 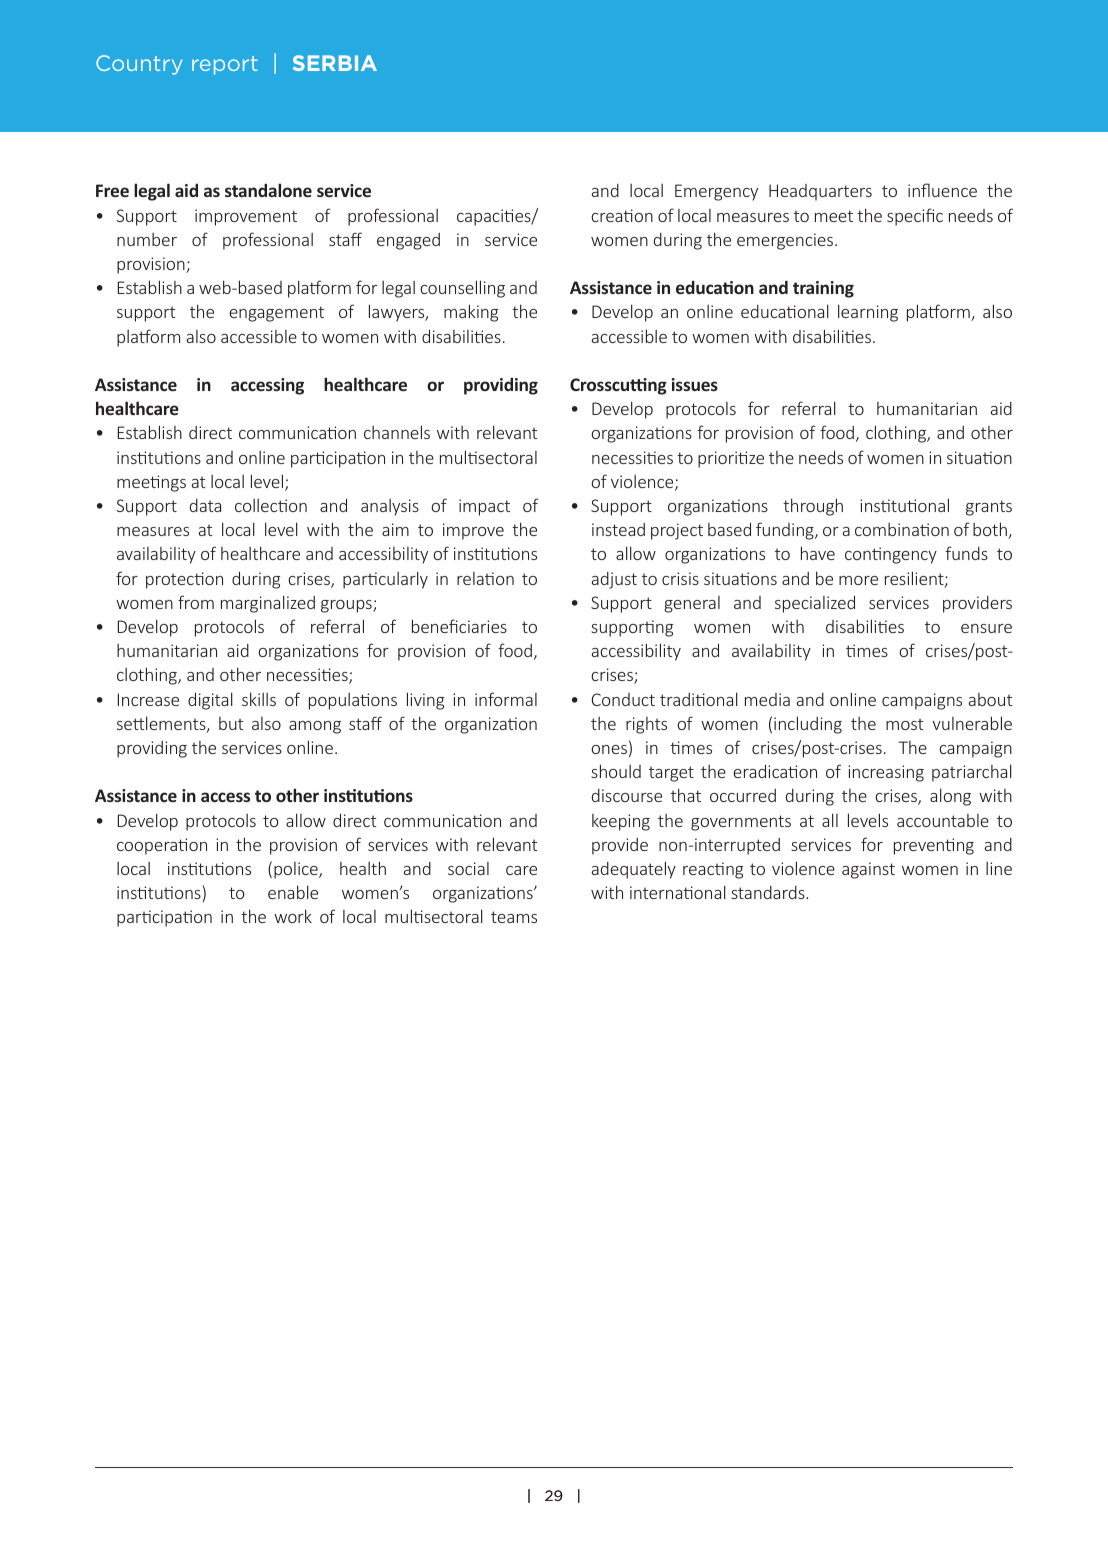 What do you see at coordinates (813, 507) in the screenshot?
I see `through` at bounding box center [813, 507].
